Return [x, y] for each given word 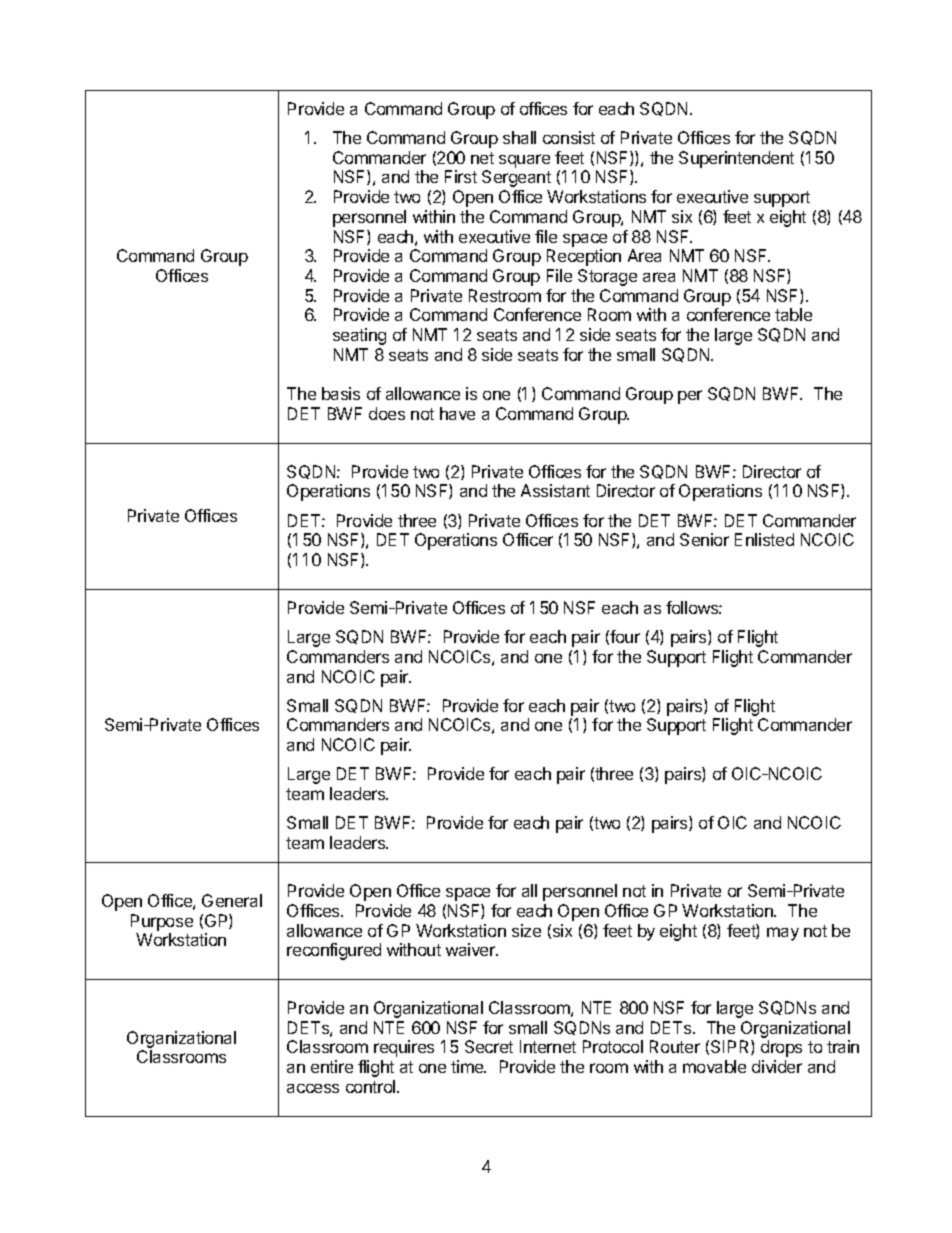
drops [781, 1048]
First [461, 176]
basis [341, 393]
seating [359, 336]
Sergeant [516, 178]
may [783, 934]
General [232, 900]
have [457, 413]
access [313, 1088]
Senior [704, 539]
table [793, 314]
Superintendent [736, 159]
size [526, 930]
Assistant [555, 490]
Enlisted [764, 539]
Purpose [162, 922]
